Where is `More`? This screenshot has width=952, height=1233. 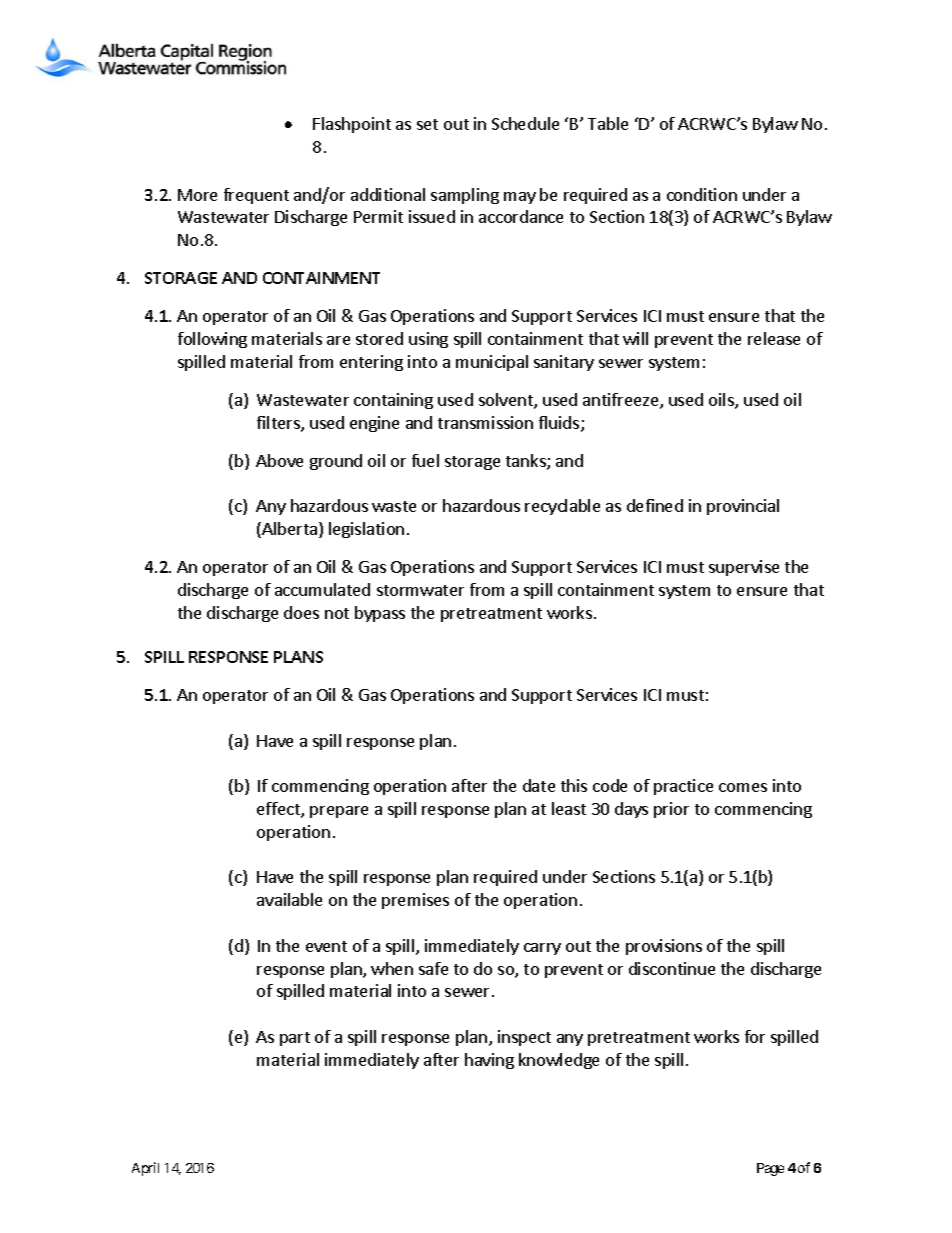 More is located at coordinates (197, 195).
